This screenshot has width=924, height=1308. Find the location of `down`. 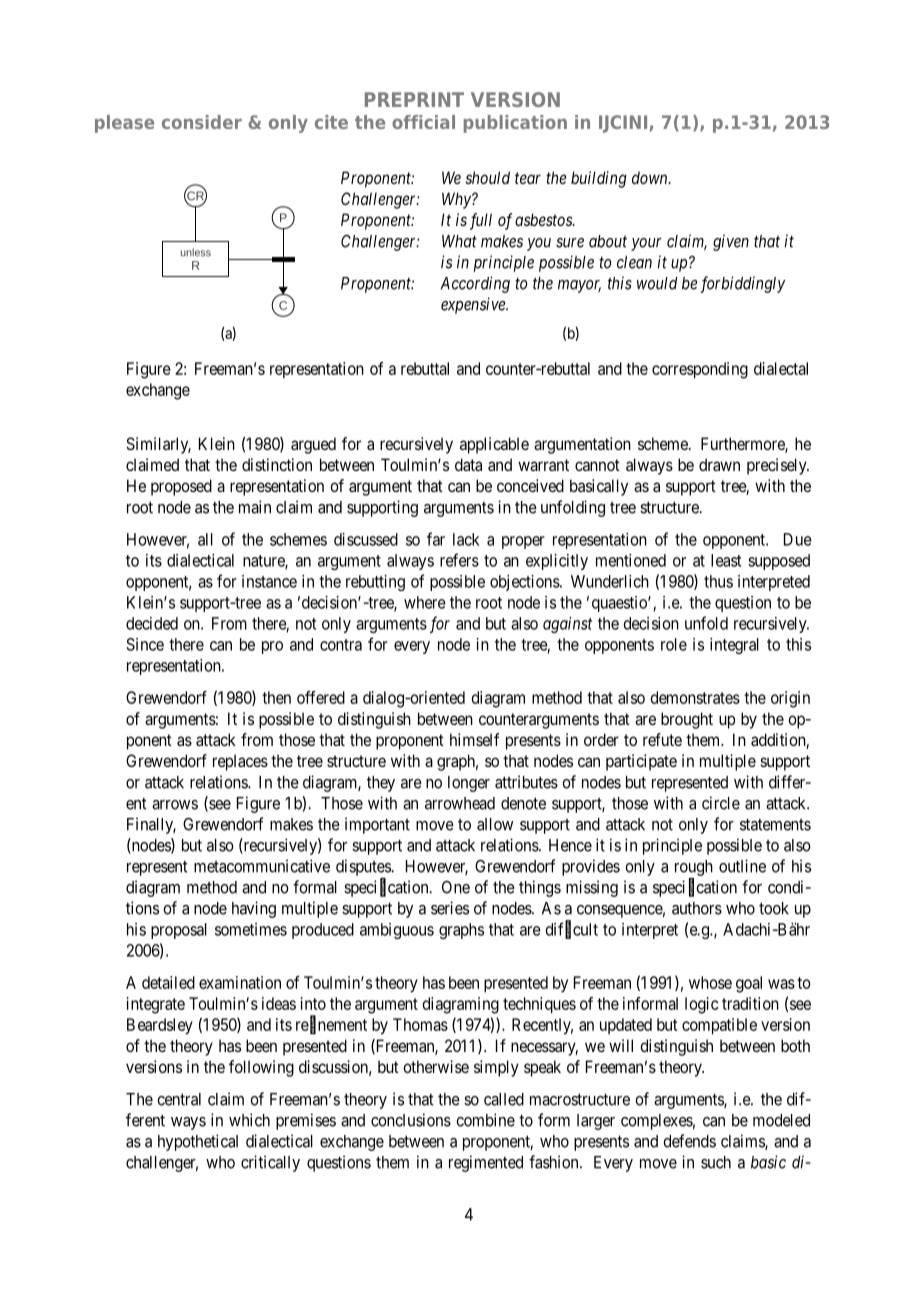

down is located at coordinates (651, 177).
